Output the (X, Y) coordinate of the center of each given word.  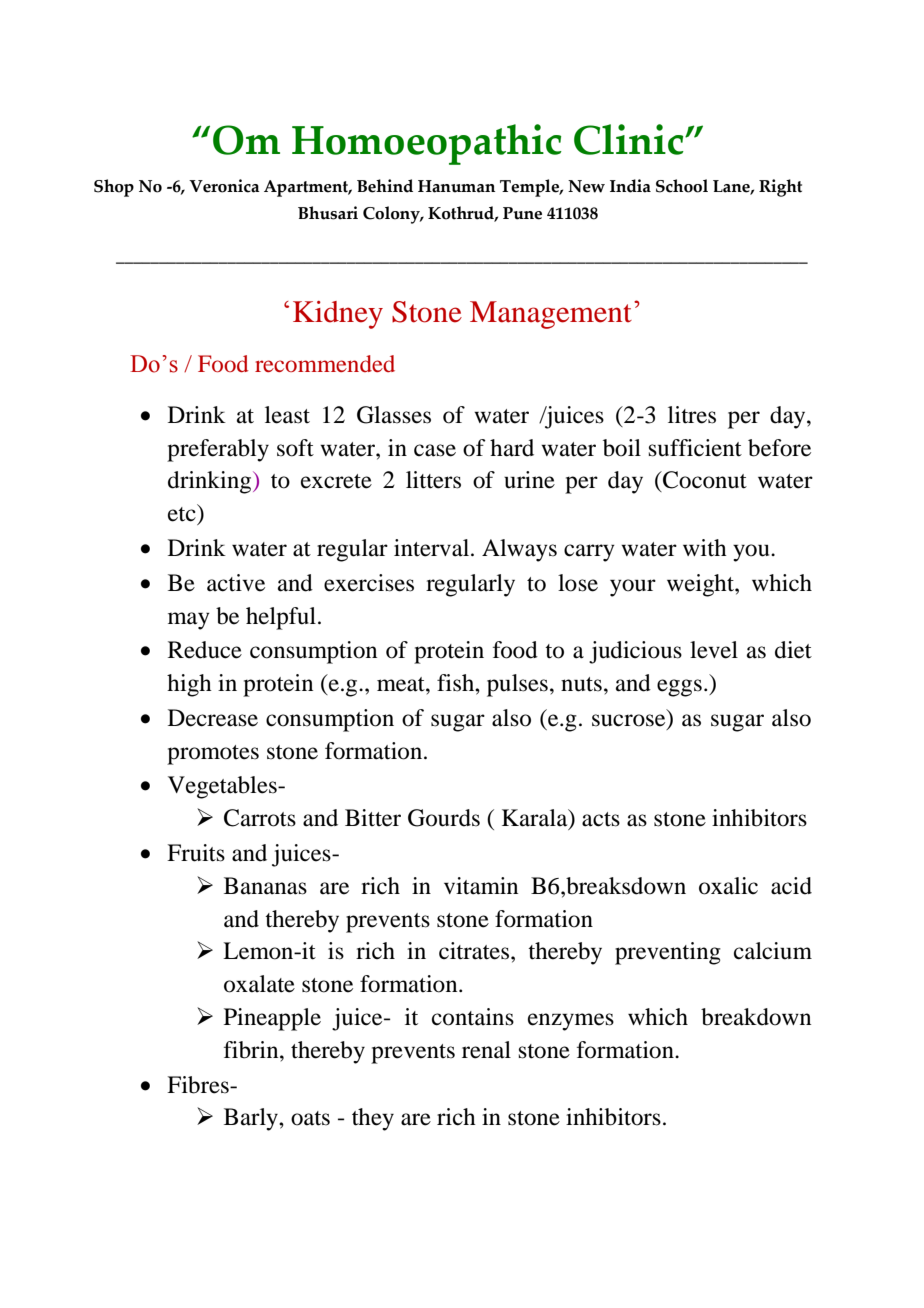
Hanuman (456, 186)
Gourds (444, 818)
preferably (218, 450)
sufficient (695, 448)
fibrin (252, 1050)
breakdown (756, 1017)
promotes (213, 755)
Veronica (224, 186)
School (682, 186)
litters (433, 480)
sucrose (628, 720)
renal (486, 1050)
